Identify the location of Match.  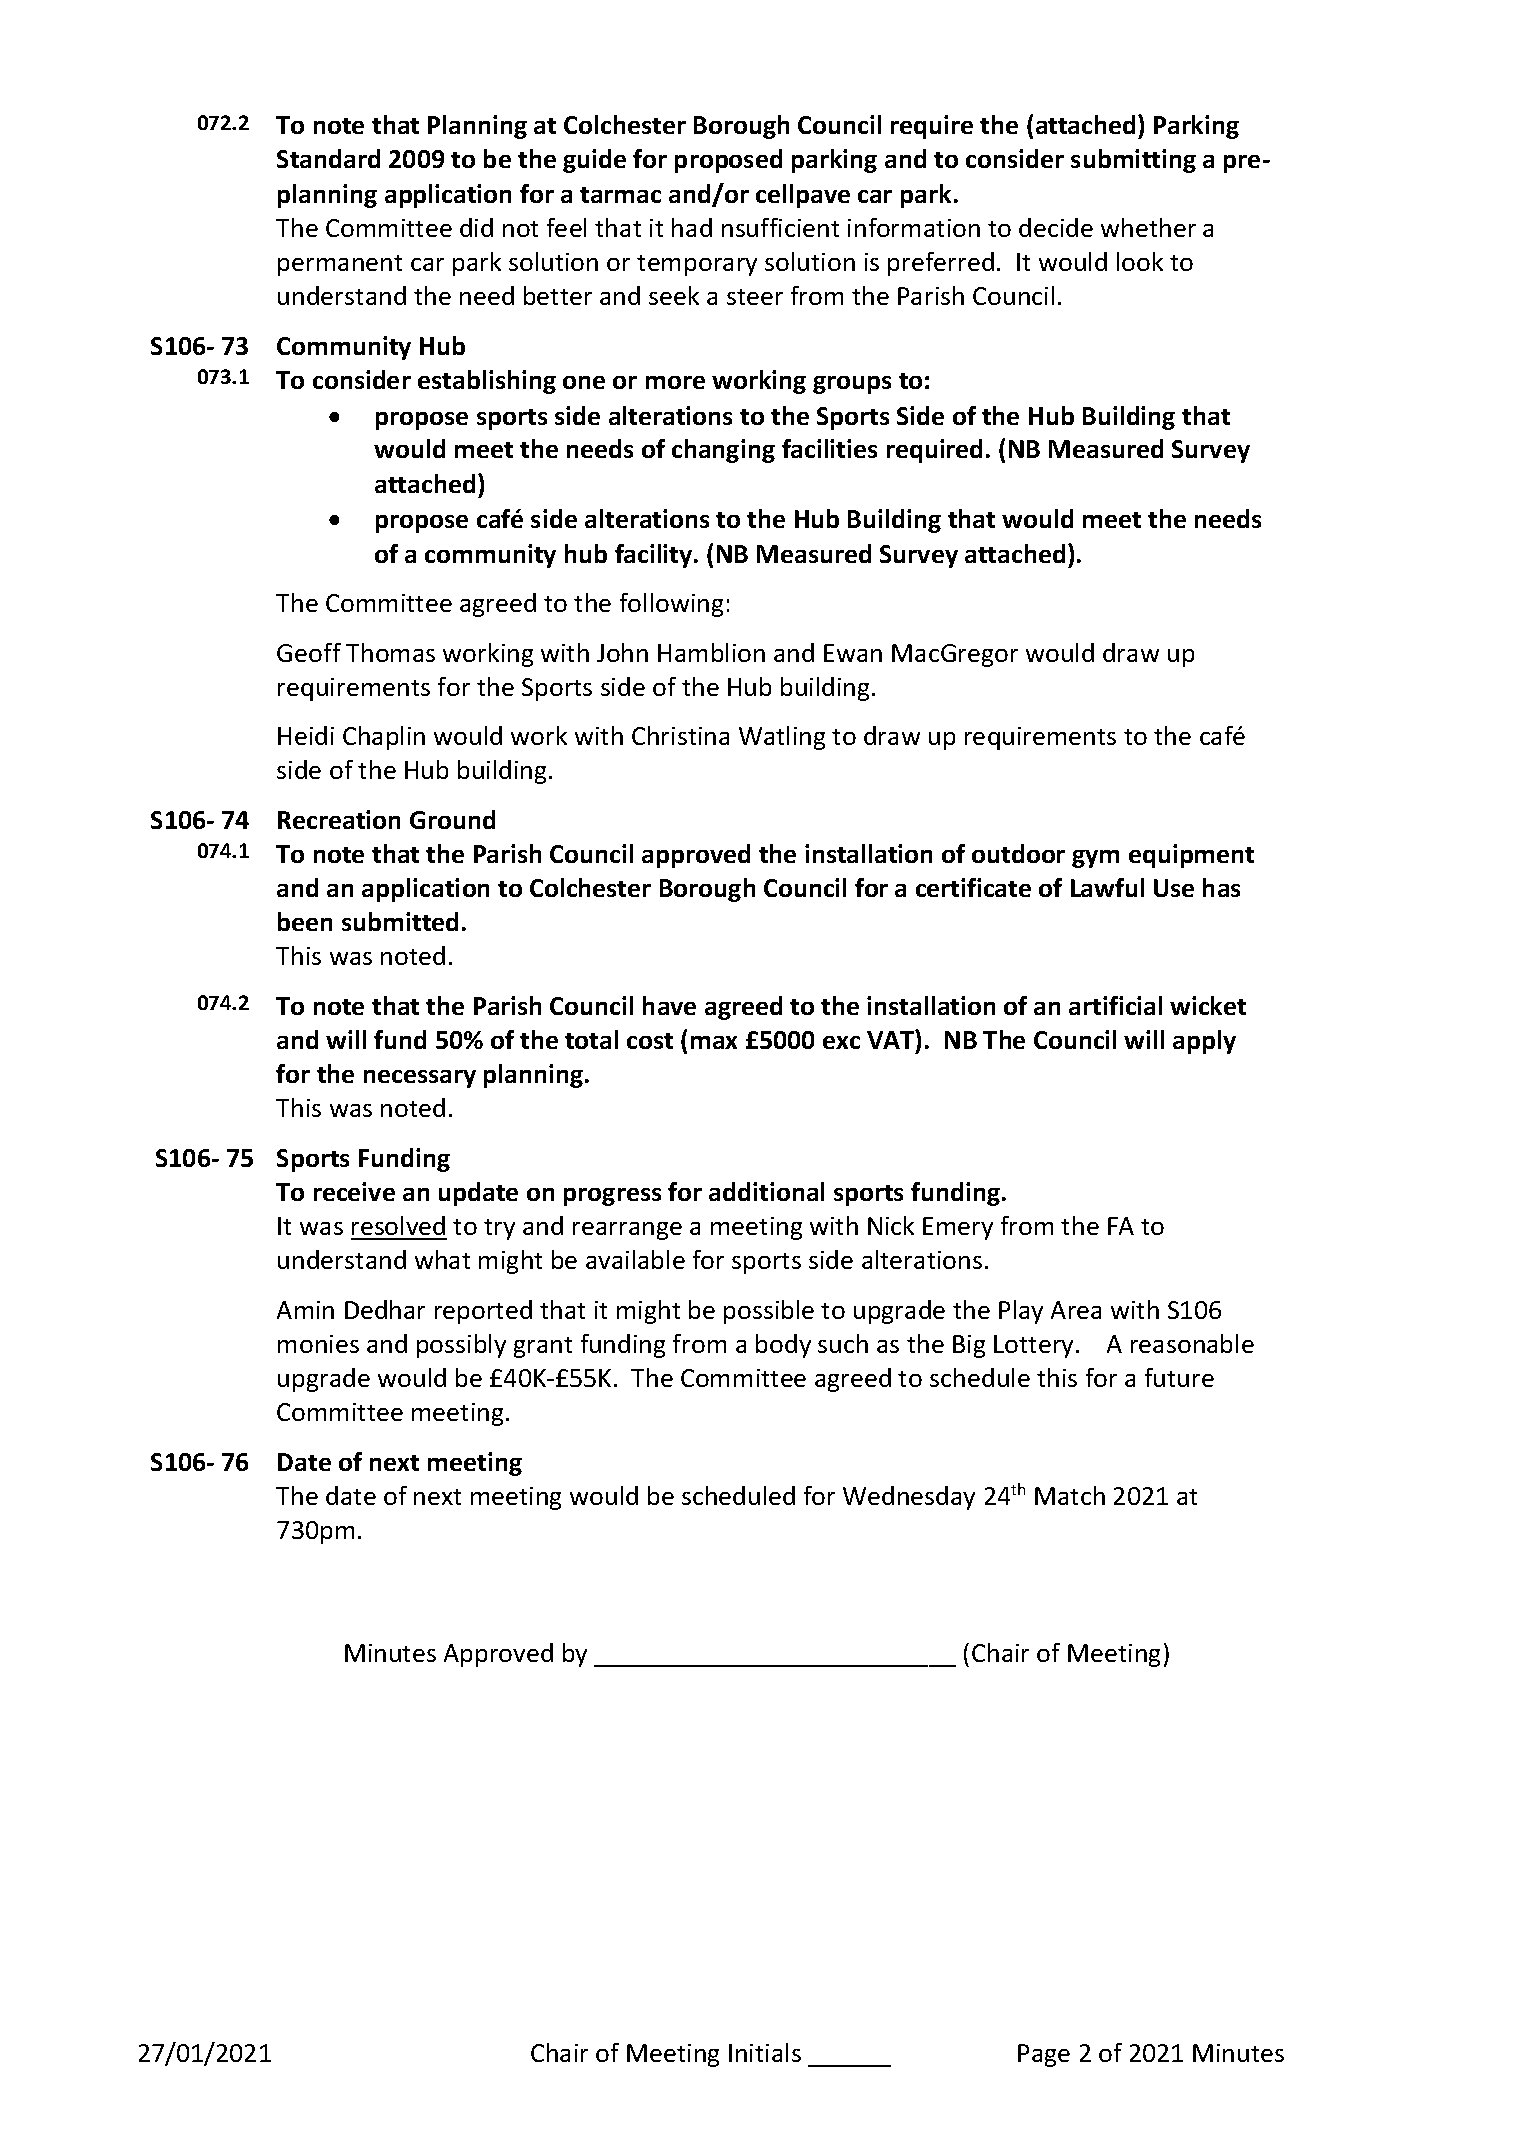
(1070, 1495).
